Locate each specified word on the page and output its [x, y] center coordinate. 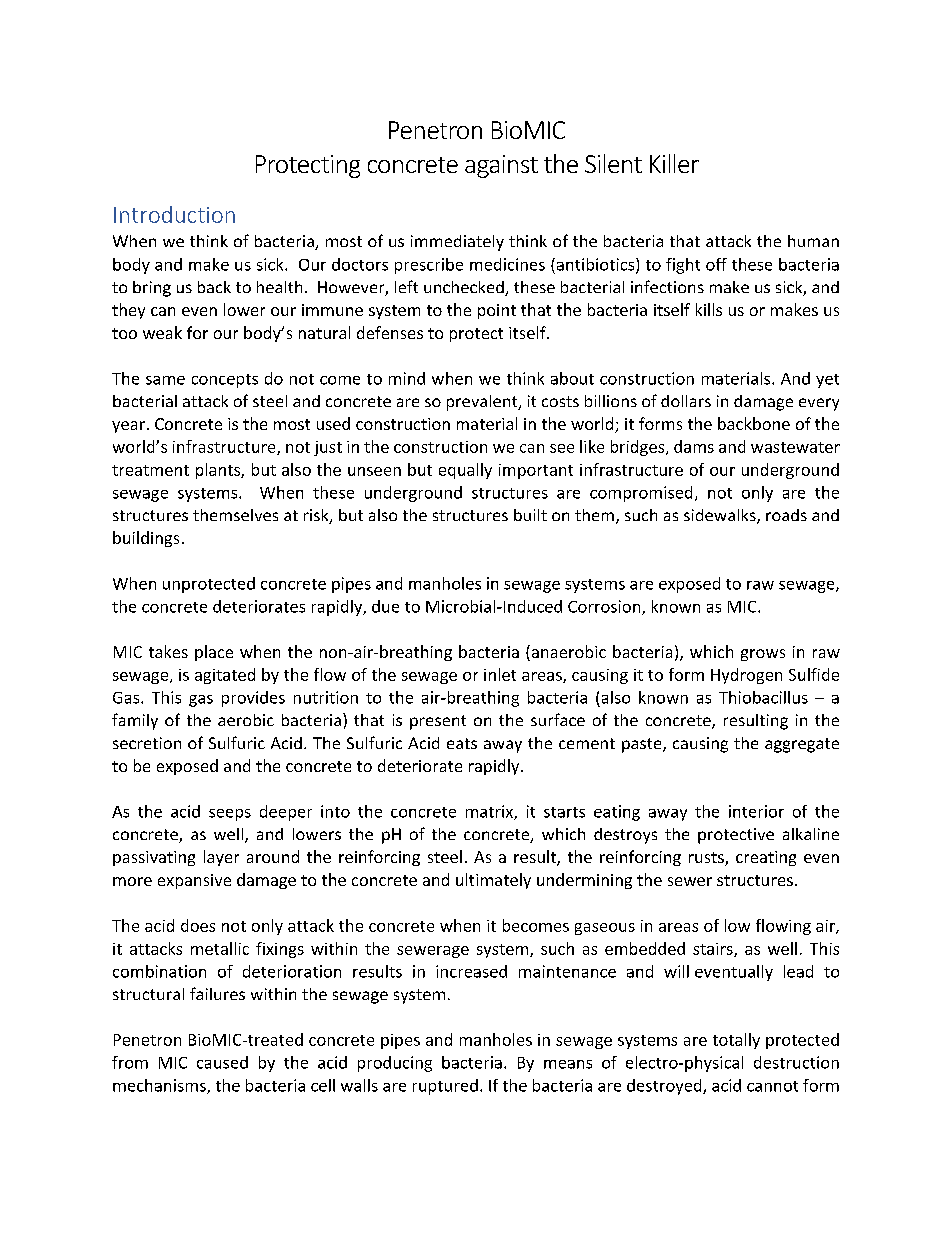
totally [736, 1041]
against [501, 166]
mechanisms [160, 1086]
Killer [674, 163]
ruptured [445, 1087]
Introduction [174, 214]
